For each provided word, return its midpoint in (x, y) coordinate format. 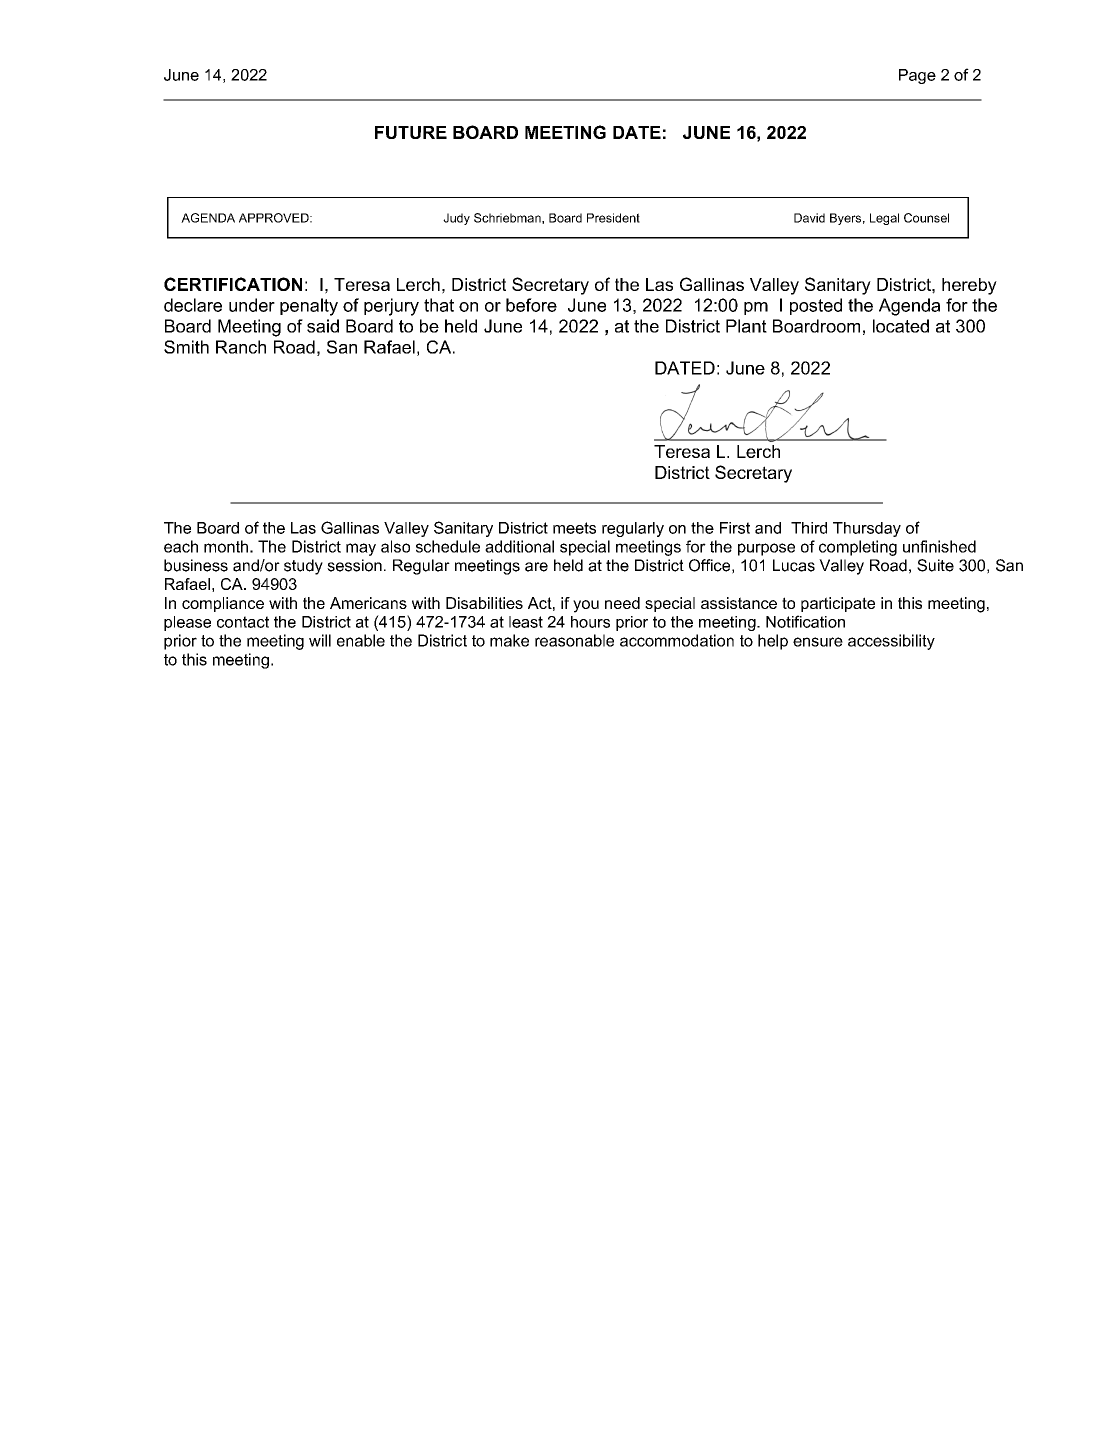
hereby (969, 286)
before (531, 305)
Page (917, 76)
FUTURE (411, 132)
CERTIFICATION (233, 284)
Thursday (867, 529)
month (226, 546)
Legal (884, 219)
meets (574, 528)
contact (243, 622)
